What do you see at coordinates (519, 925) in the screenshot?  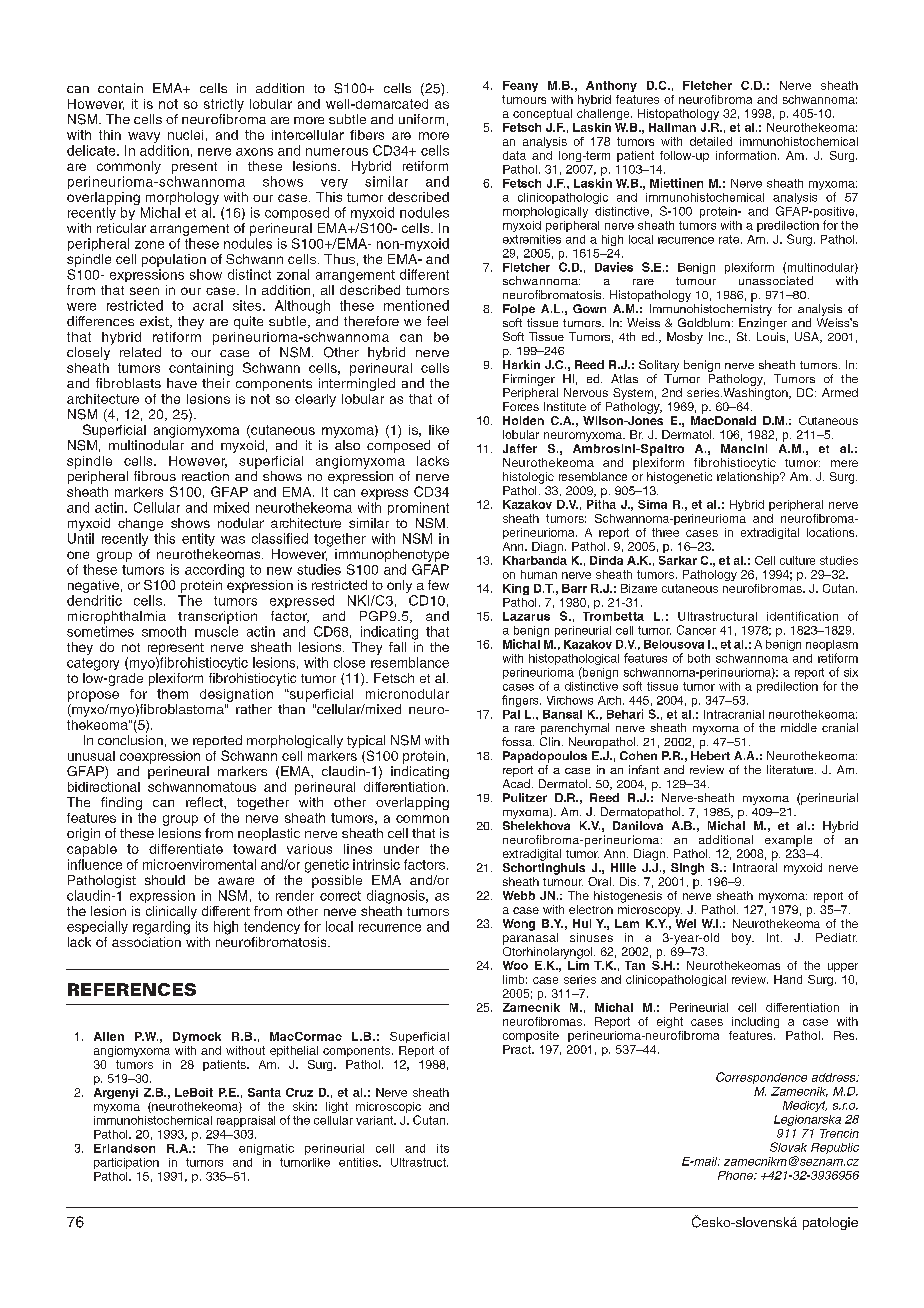 I see `Wong` at bounding box center [519, 925].
